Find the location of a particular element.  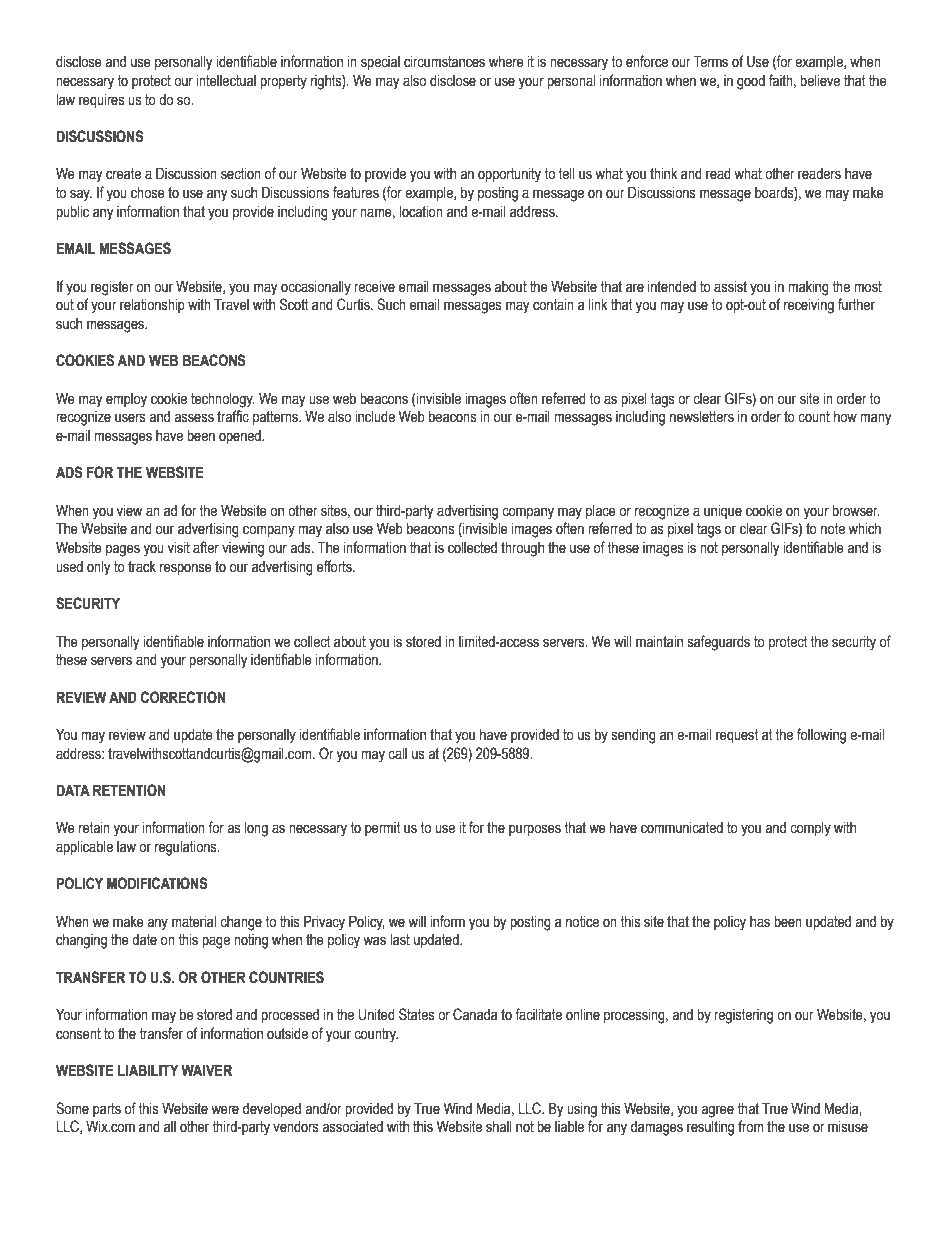

LIABILITY is located at coordinates (148, 1070).
